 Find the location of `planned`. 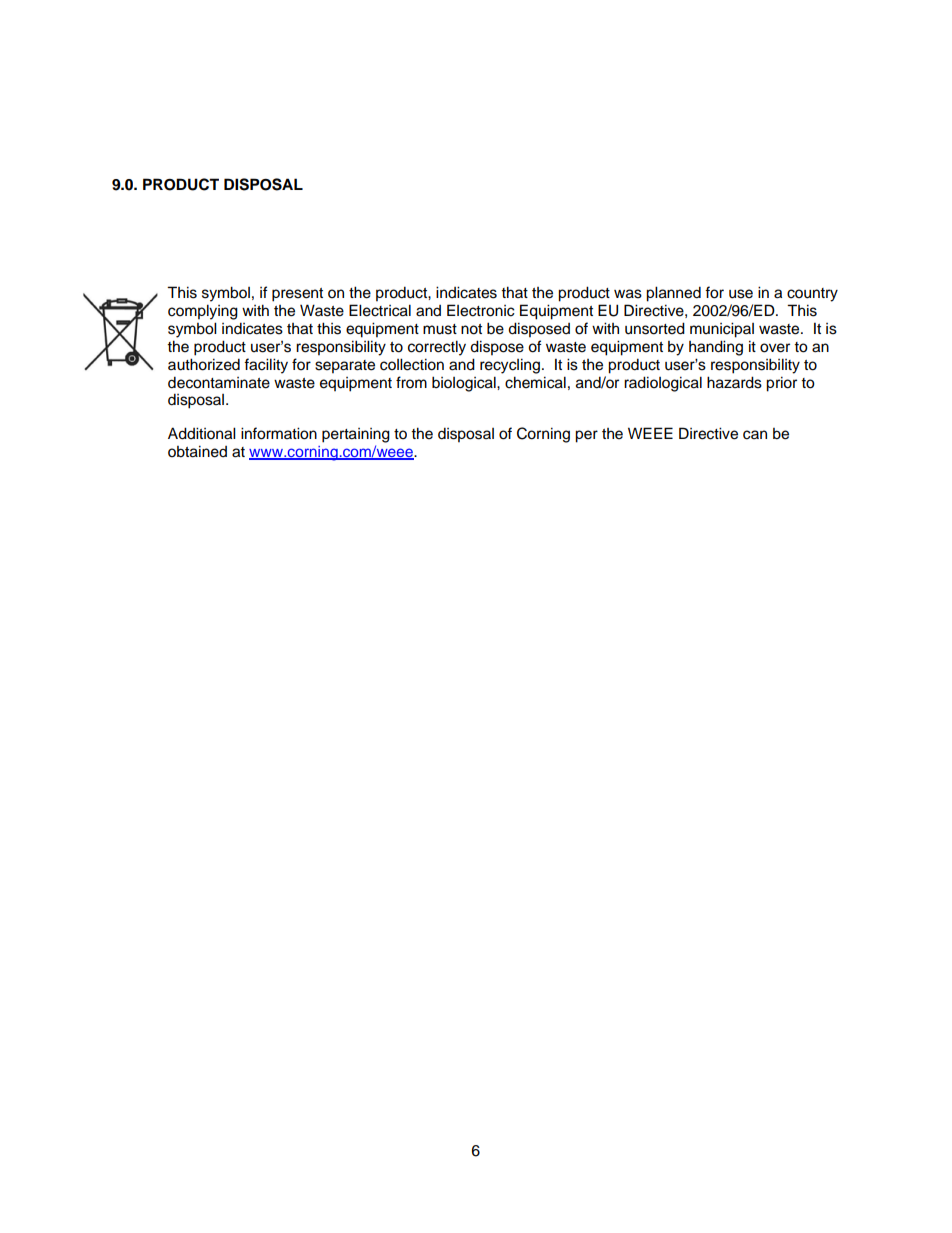

planned is located at coordinates (673, 294).
